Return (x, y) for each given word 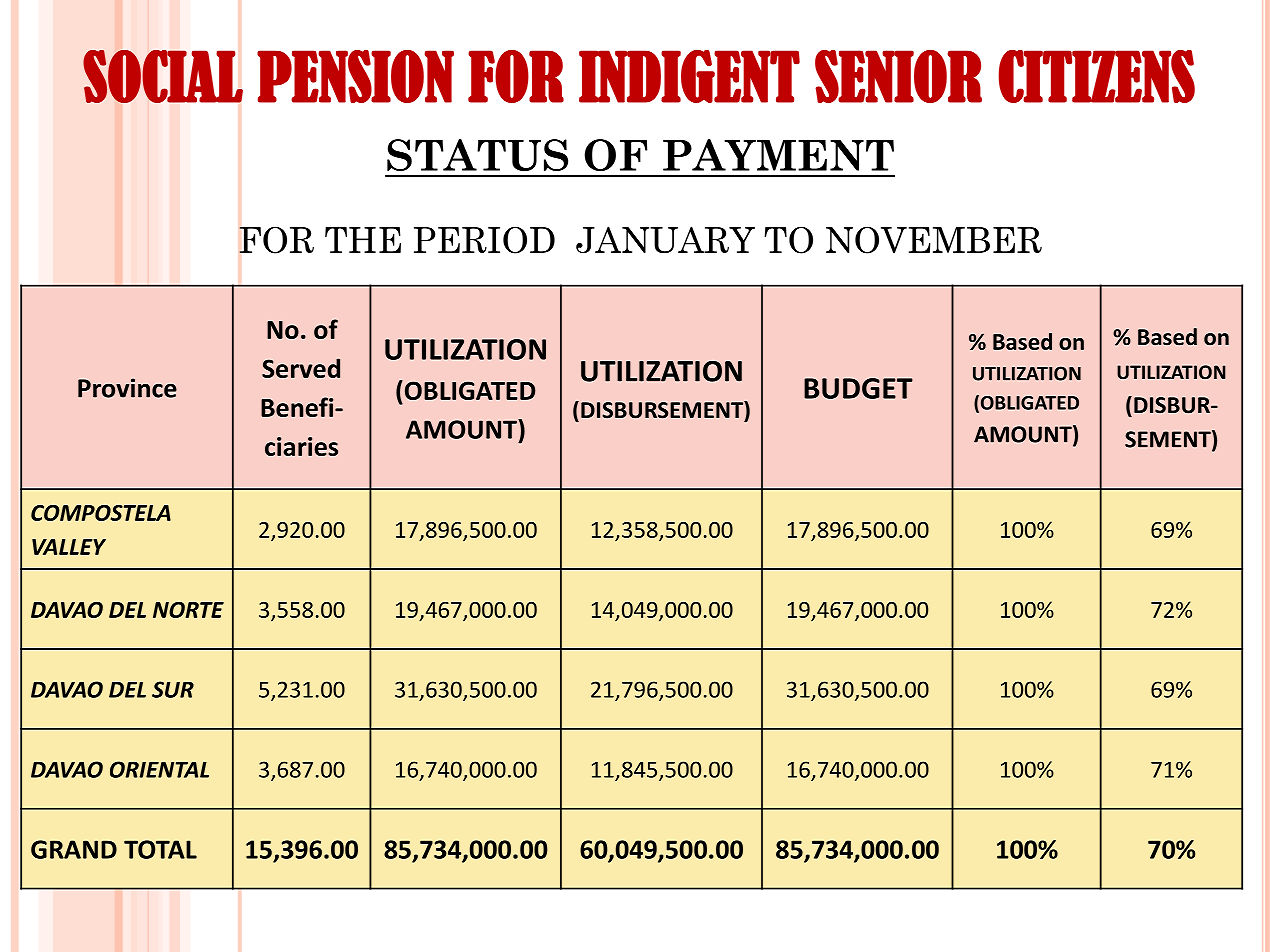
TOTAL (160, 849)
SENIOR (898, 76)
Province (127, 388)
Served (301, 368)
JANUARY (665, 240)
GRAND (74, 849)
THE (363, 240)
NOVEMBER (934, 240)
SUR (173, 689)
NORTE (188, 610)
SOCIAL (163, 76)
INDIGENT (689, 76)
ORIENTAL (159, 769)
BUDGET (858, 388)
